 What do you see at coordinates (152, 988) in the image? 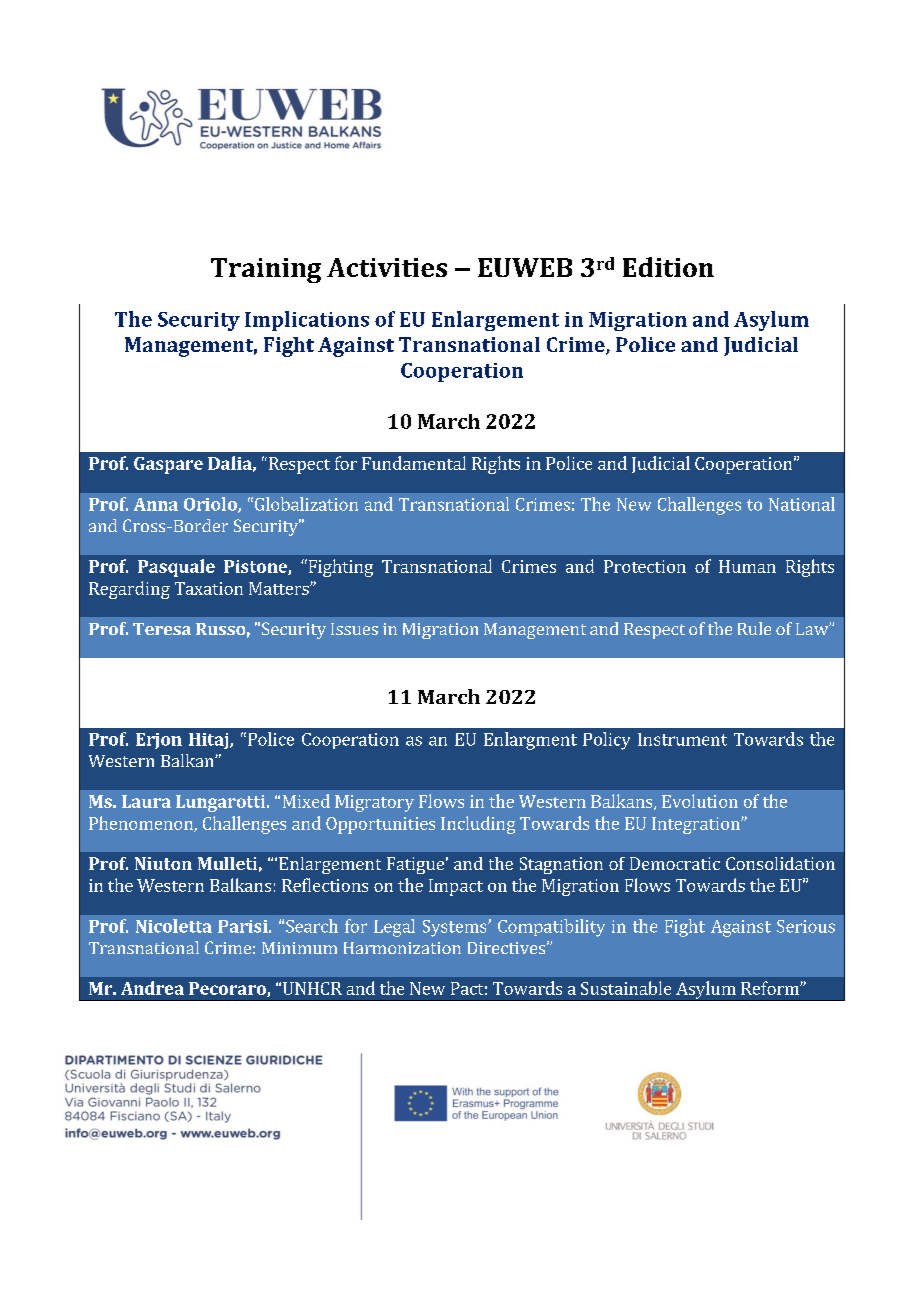
I see `Andrea` at bounding box center [152, 988].
